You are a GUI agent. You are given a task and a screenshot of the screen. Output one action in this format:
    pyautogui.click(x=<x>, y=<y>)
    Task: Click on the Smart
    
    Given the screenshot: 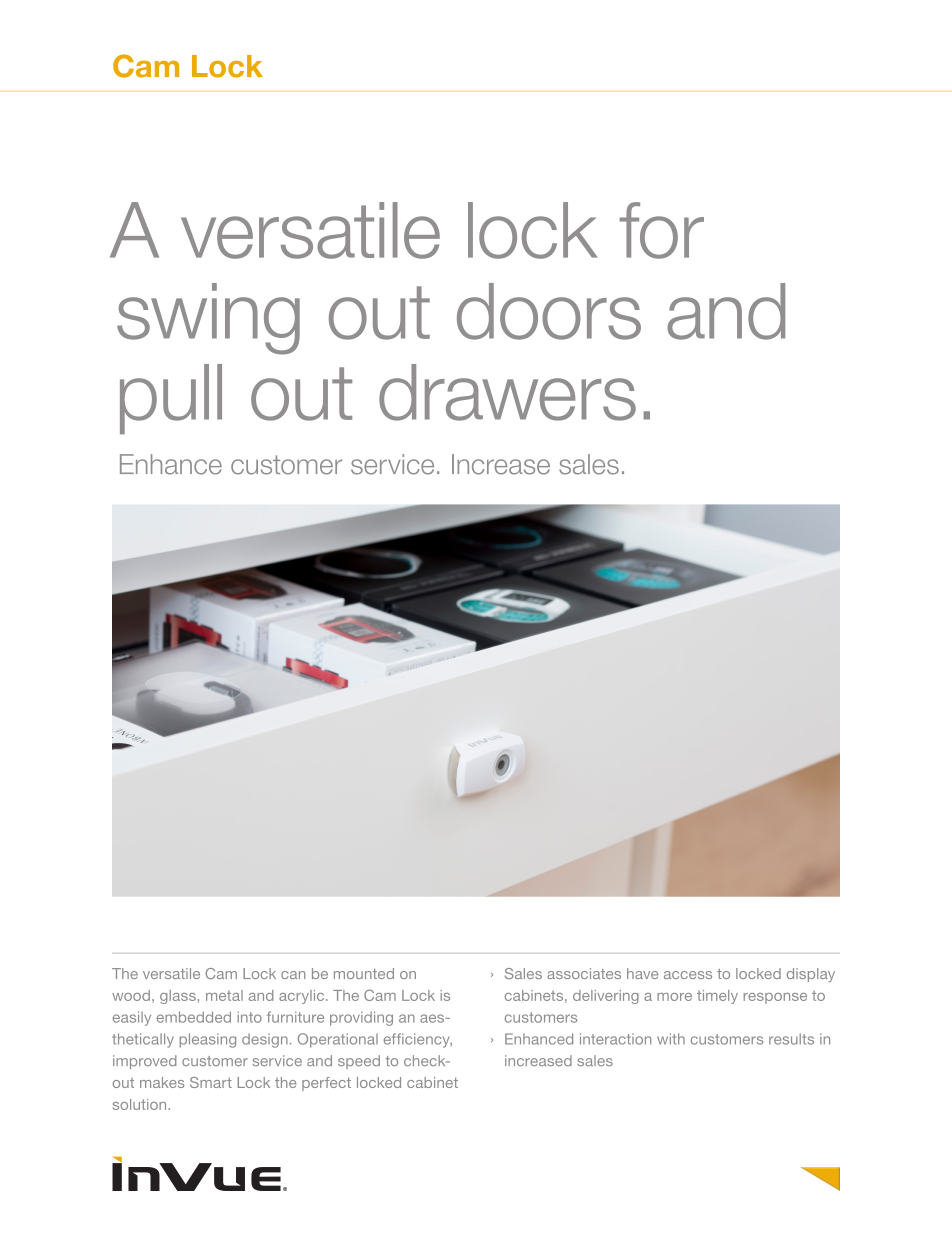 What is the action you would take?
    pyautogui.click(x=211, y=1082)
